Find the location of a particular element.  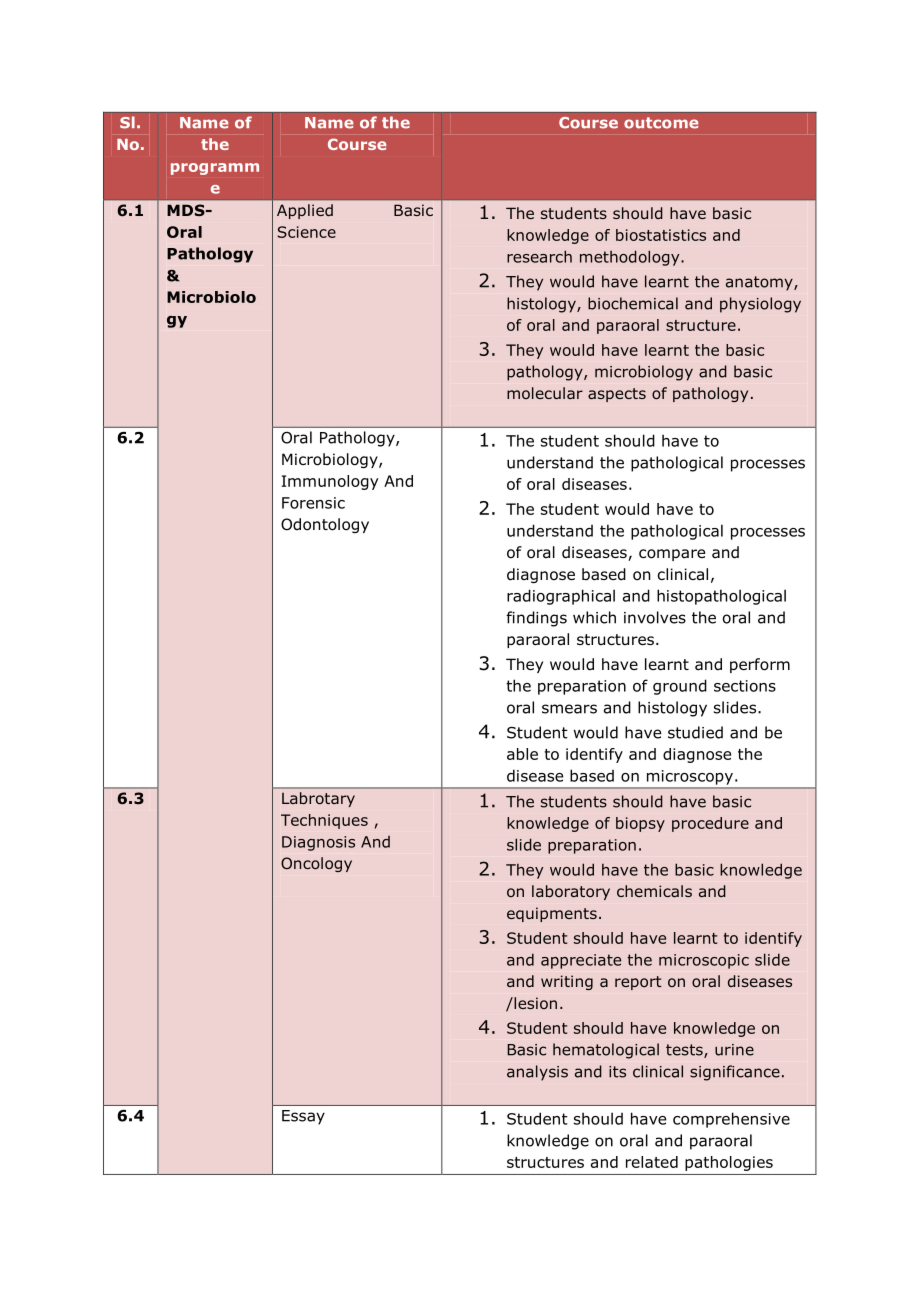

chemicals is located at coordinates (654, 891).
